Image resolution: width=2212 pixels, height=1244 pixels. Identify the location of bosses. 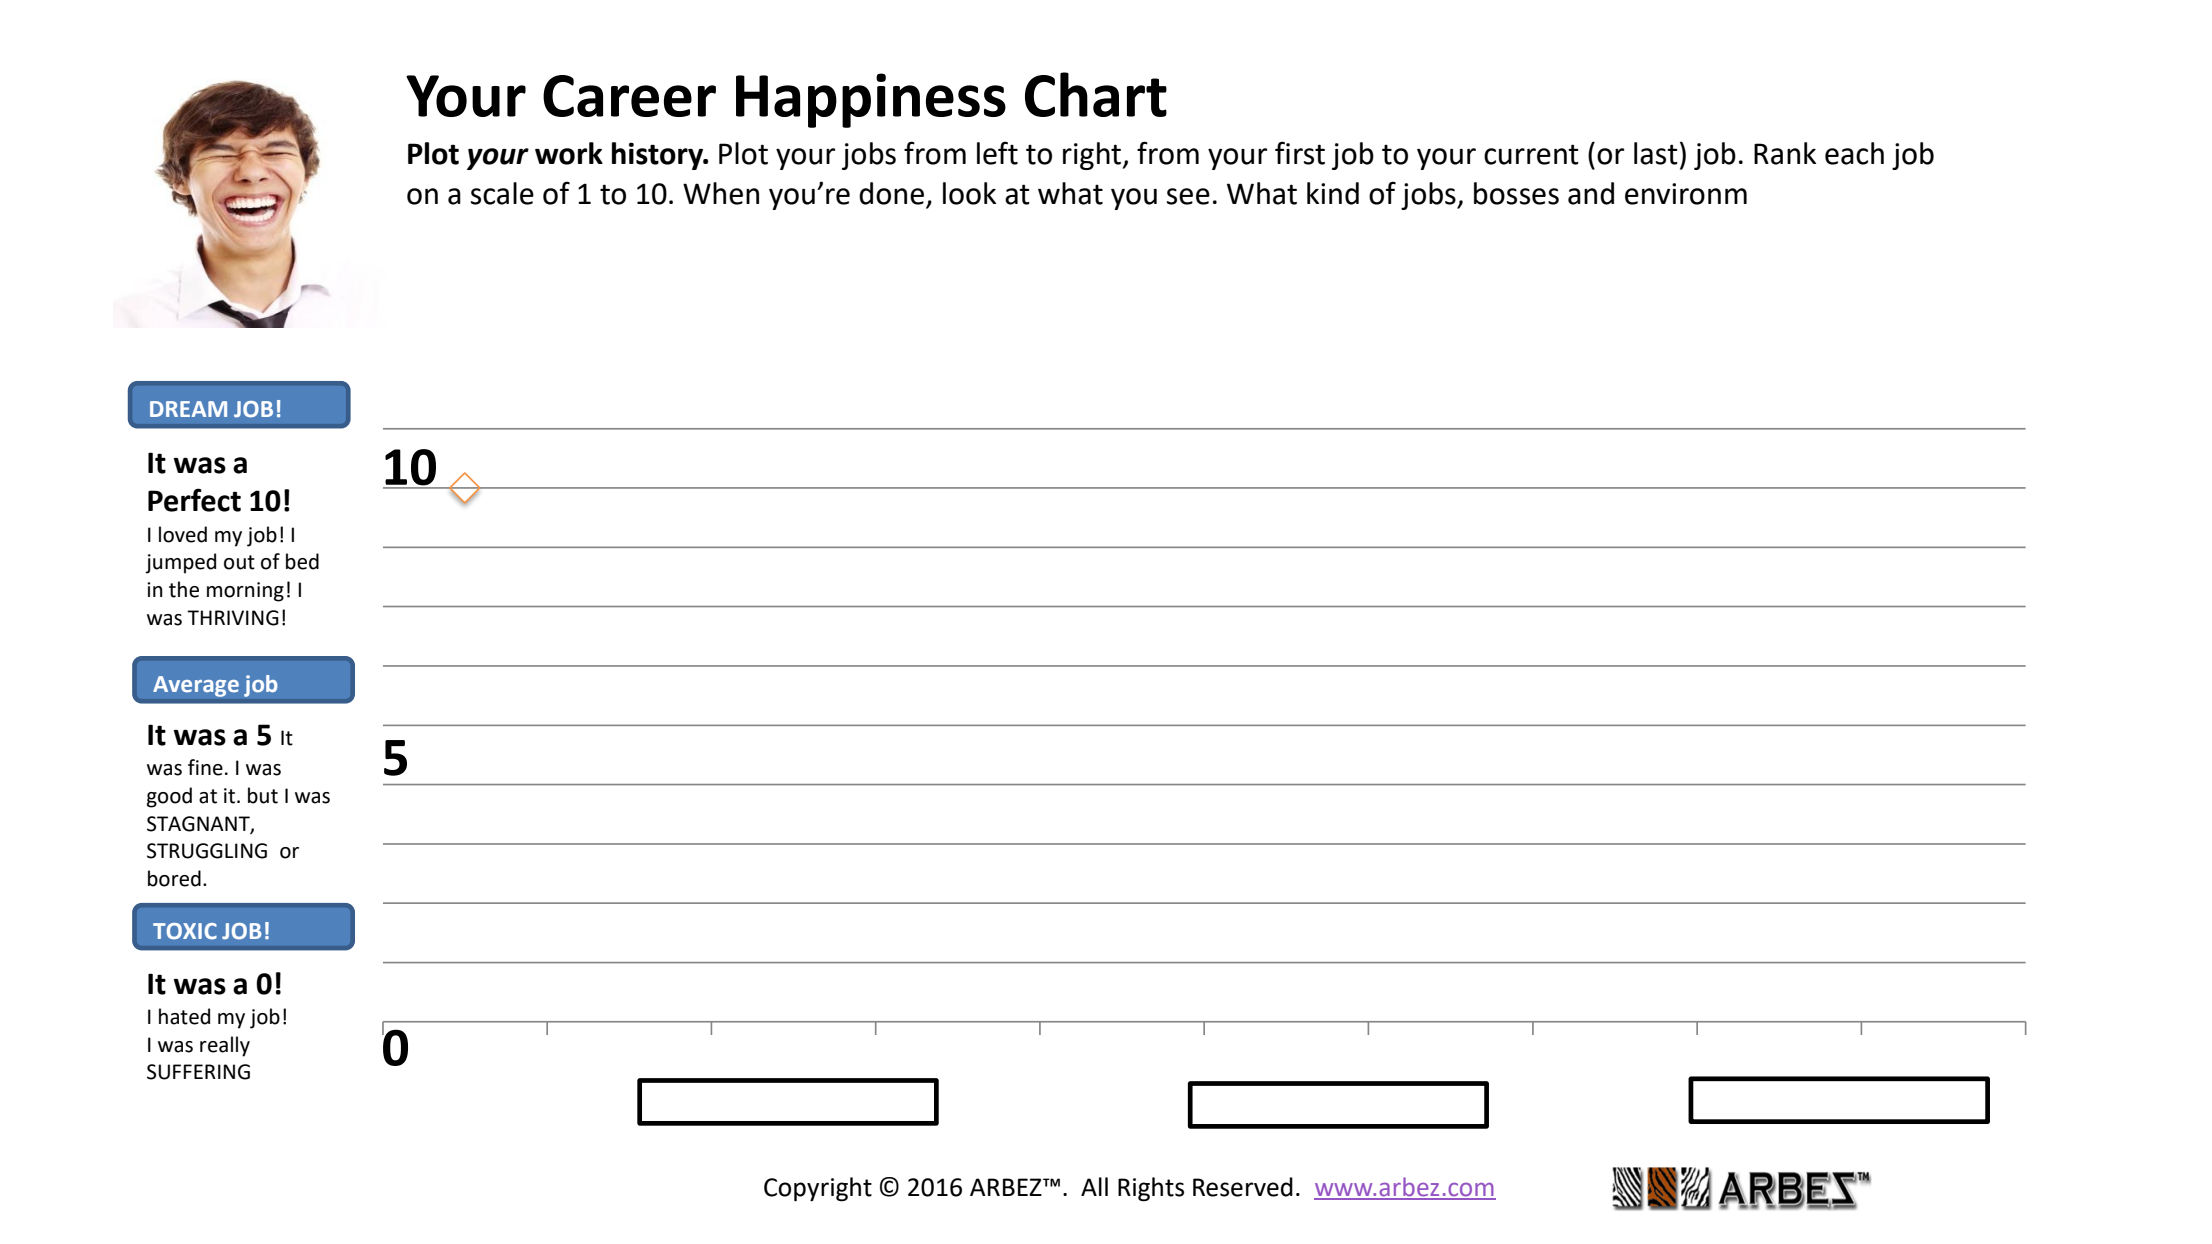
(1516, 193).
